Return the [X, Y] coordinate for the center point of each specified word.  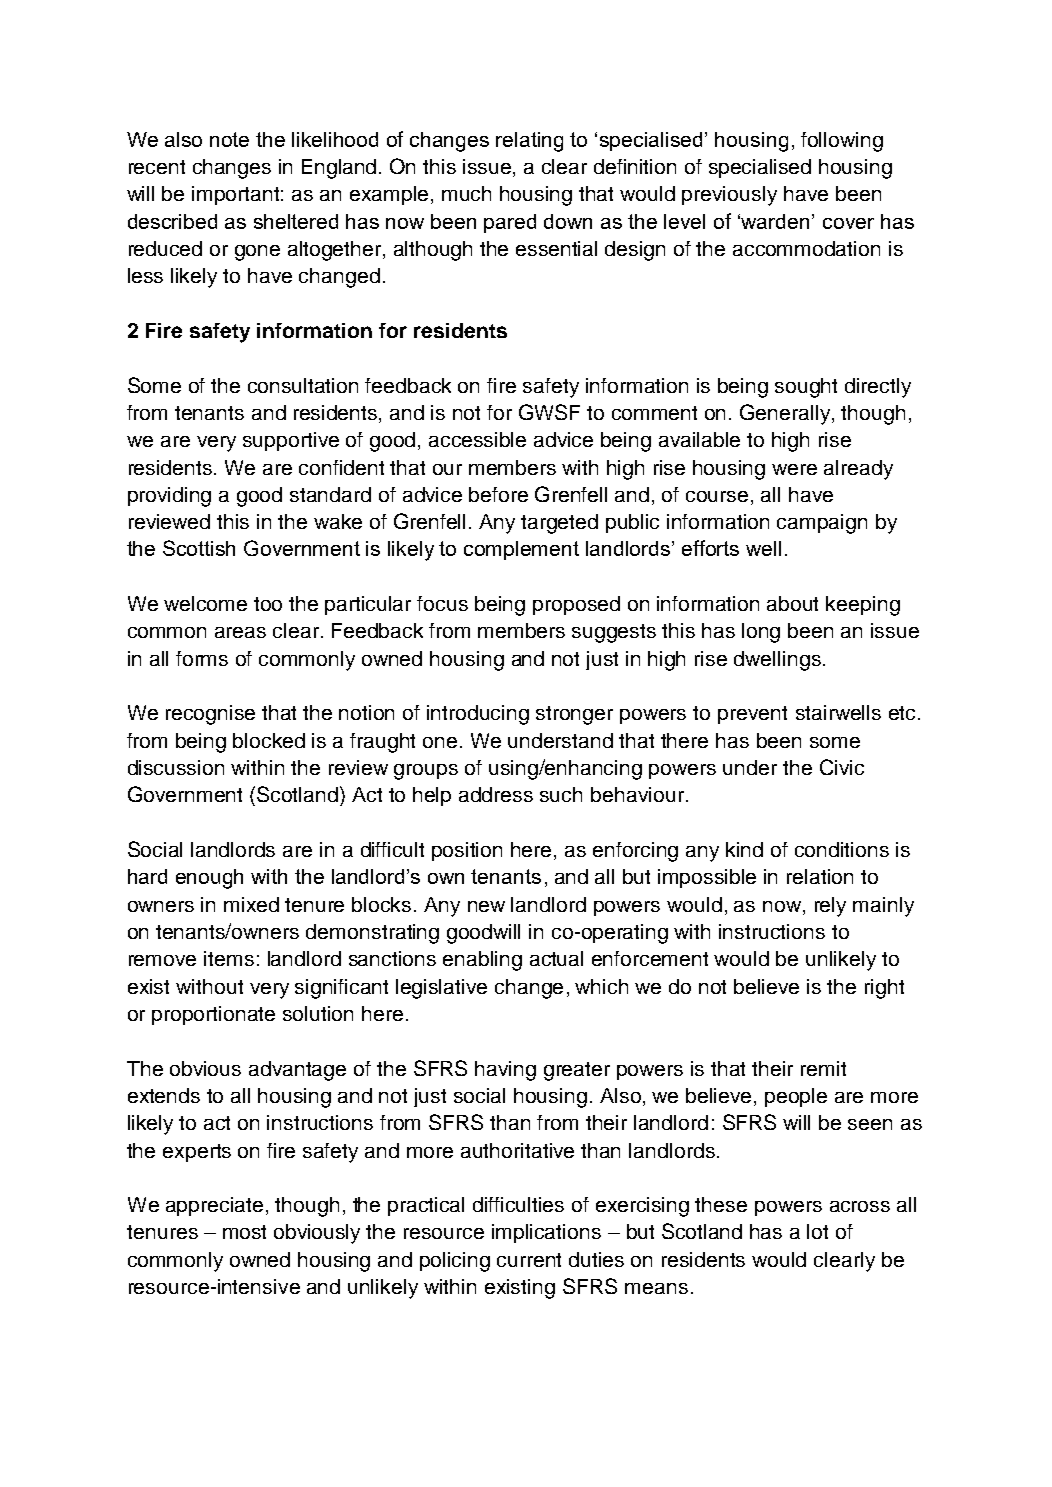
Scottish [199, 548]
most [244, 1232]
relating [529, 142]
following [842, 142]
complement [521, 550]
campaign [822, 524]
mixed [251, 904]
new [486, 906]
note [229, 139]
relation [820, 876]
